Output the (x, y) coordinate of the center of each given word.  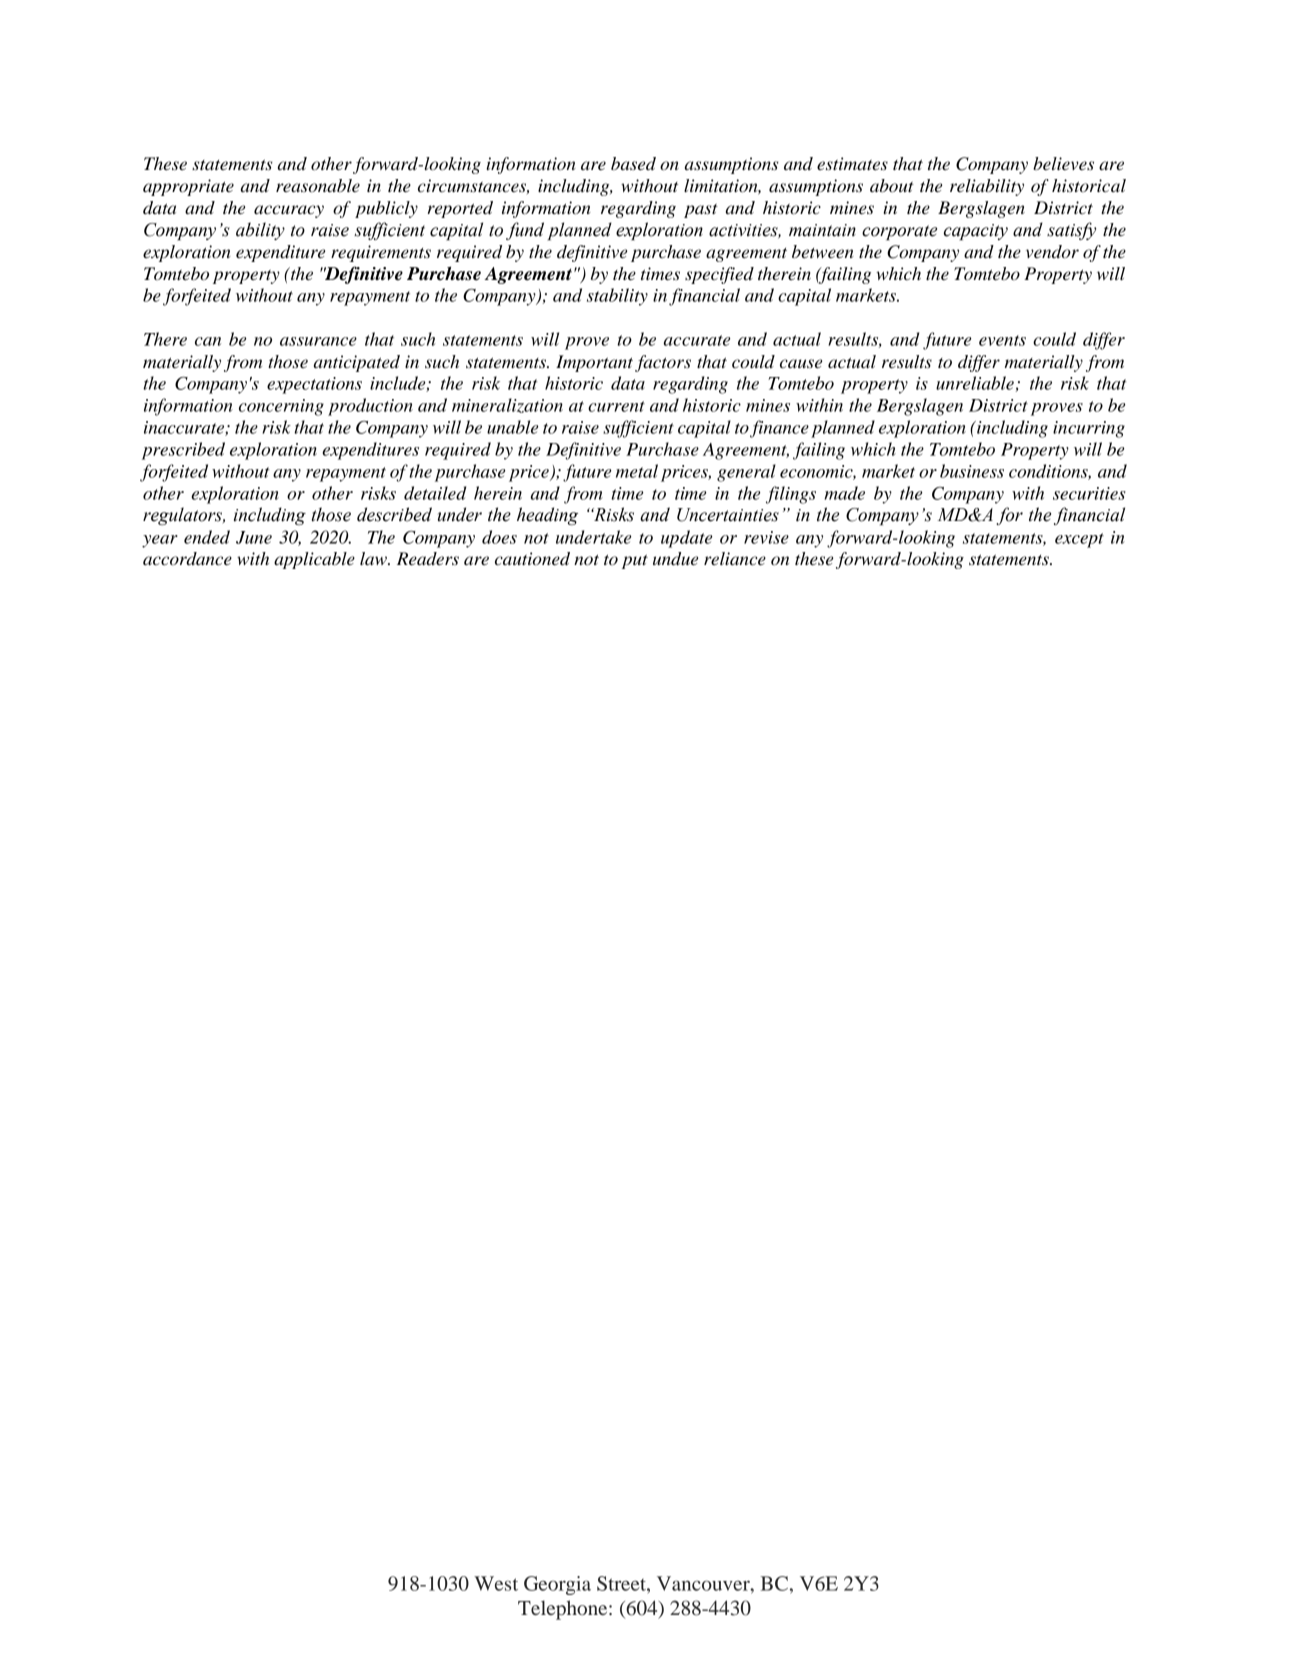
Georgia (557, 1585)
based (633, 164)
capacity (976, 232)
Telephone (564, 1610)
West (496, 1583)
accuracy (289, 211)
